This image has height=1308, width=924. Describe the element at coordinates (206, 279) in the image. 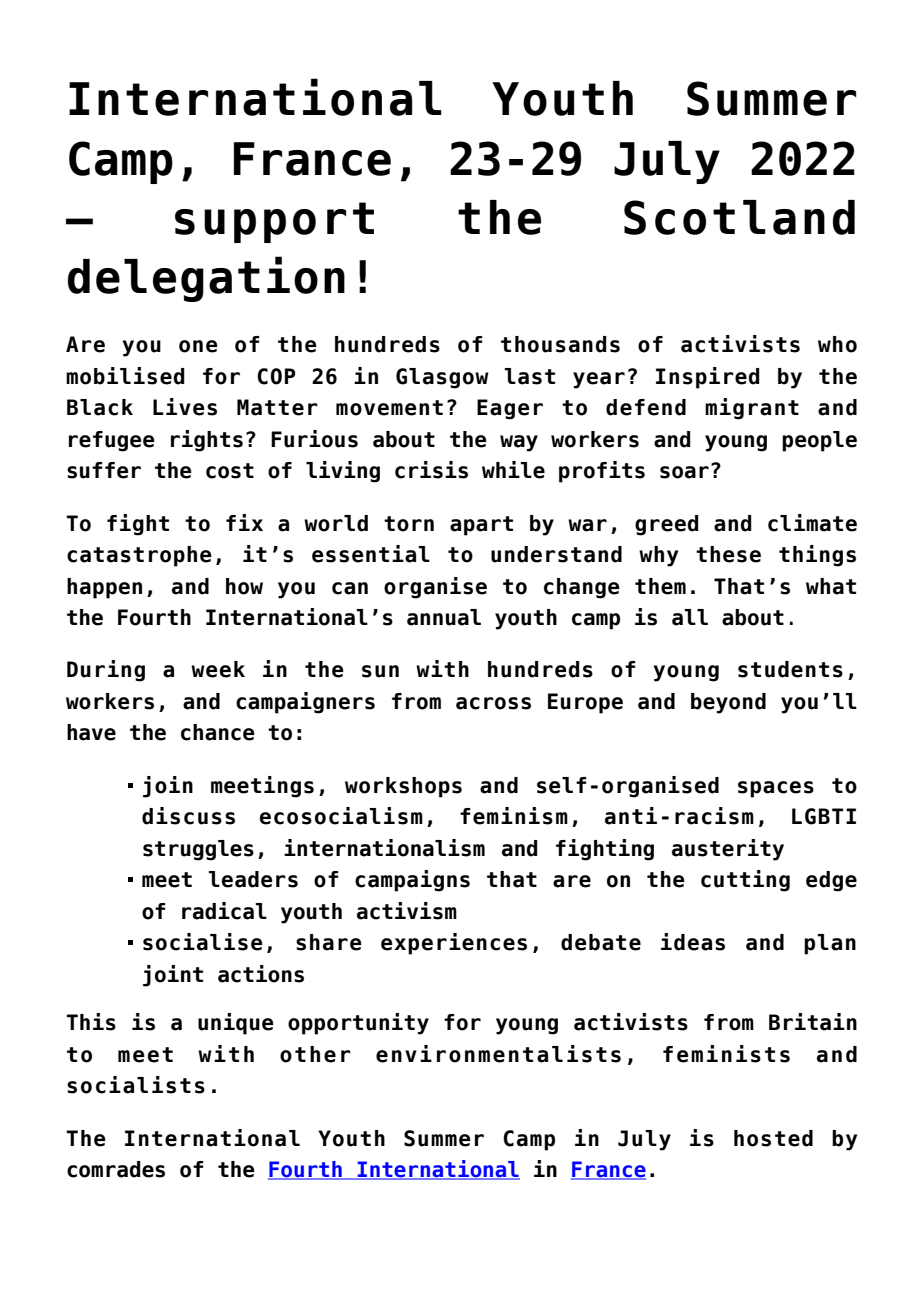

I see `delegation` at that location.
